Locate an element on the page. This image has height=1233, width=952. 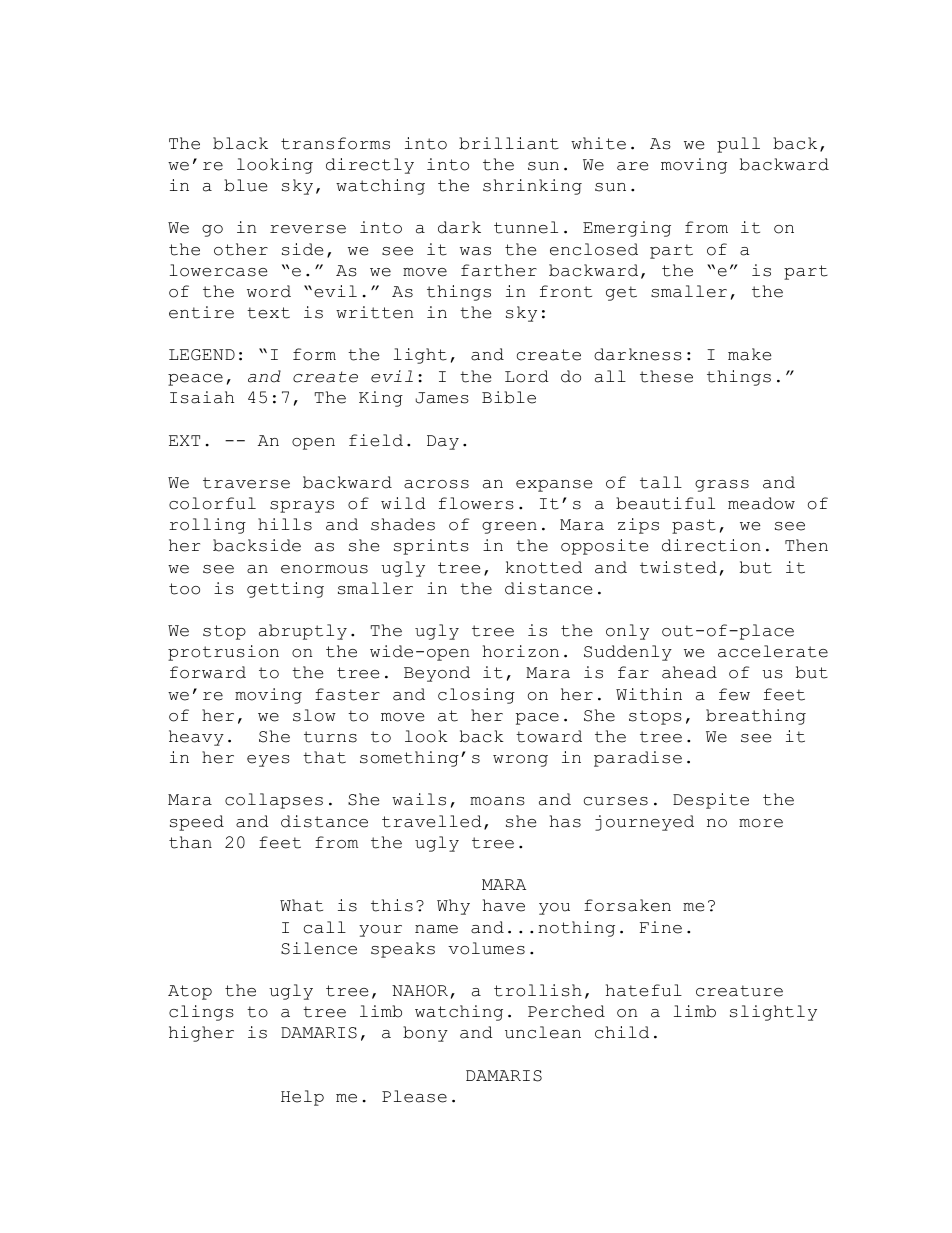
abruptly is located at coordinates (303, 632).
